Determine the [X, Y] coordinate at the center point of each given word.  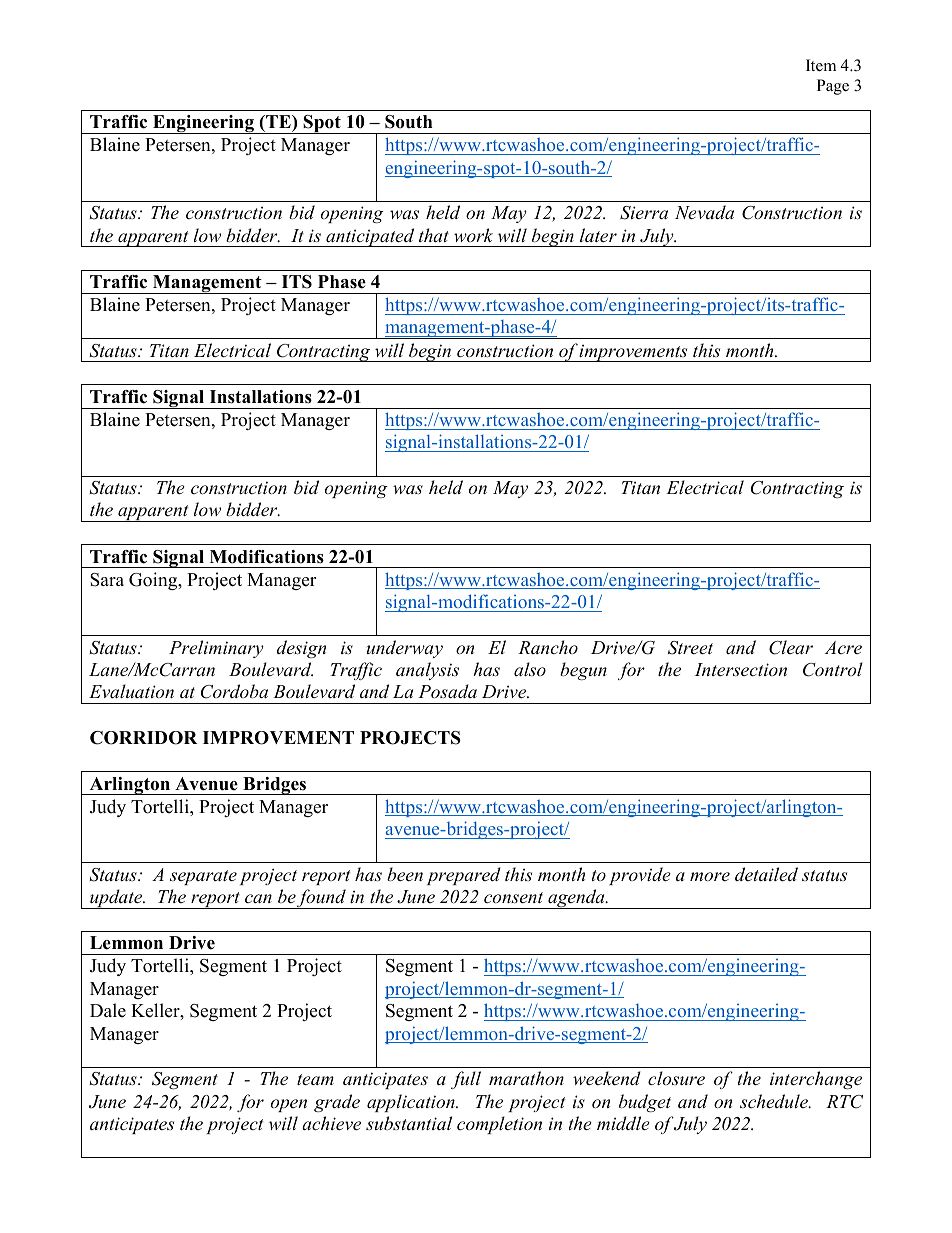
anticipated [370, 237]
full [466, 1080]
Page [833, 87]
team [315, 1079]
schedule [775, 1101]
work [473, 235]
